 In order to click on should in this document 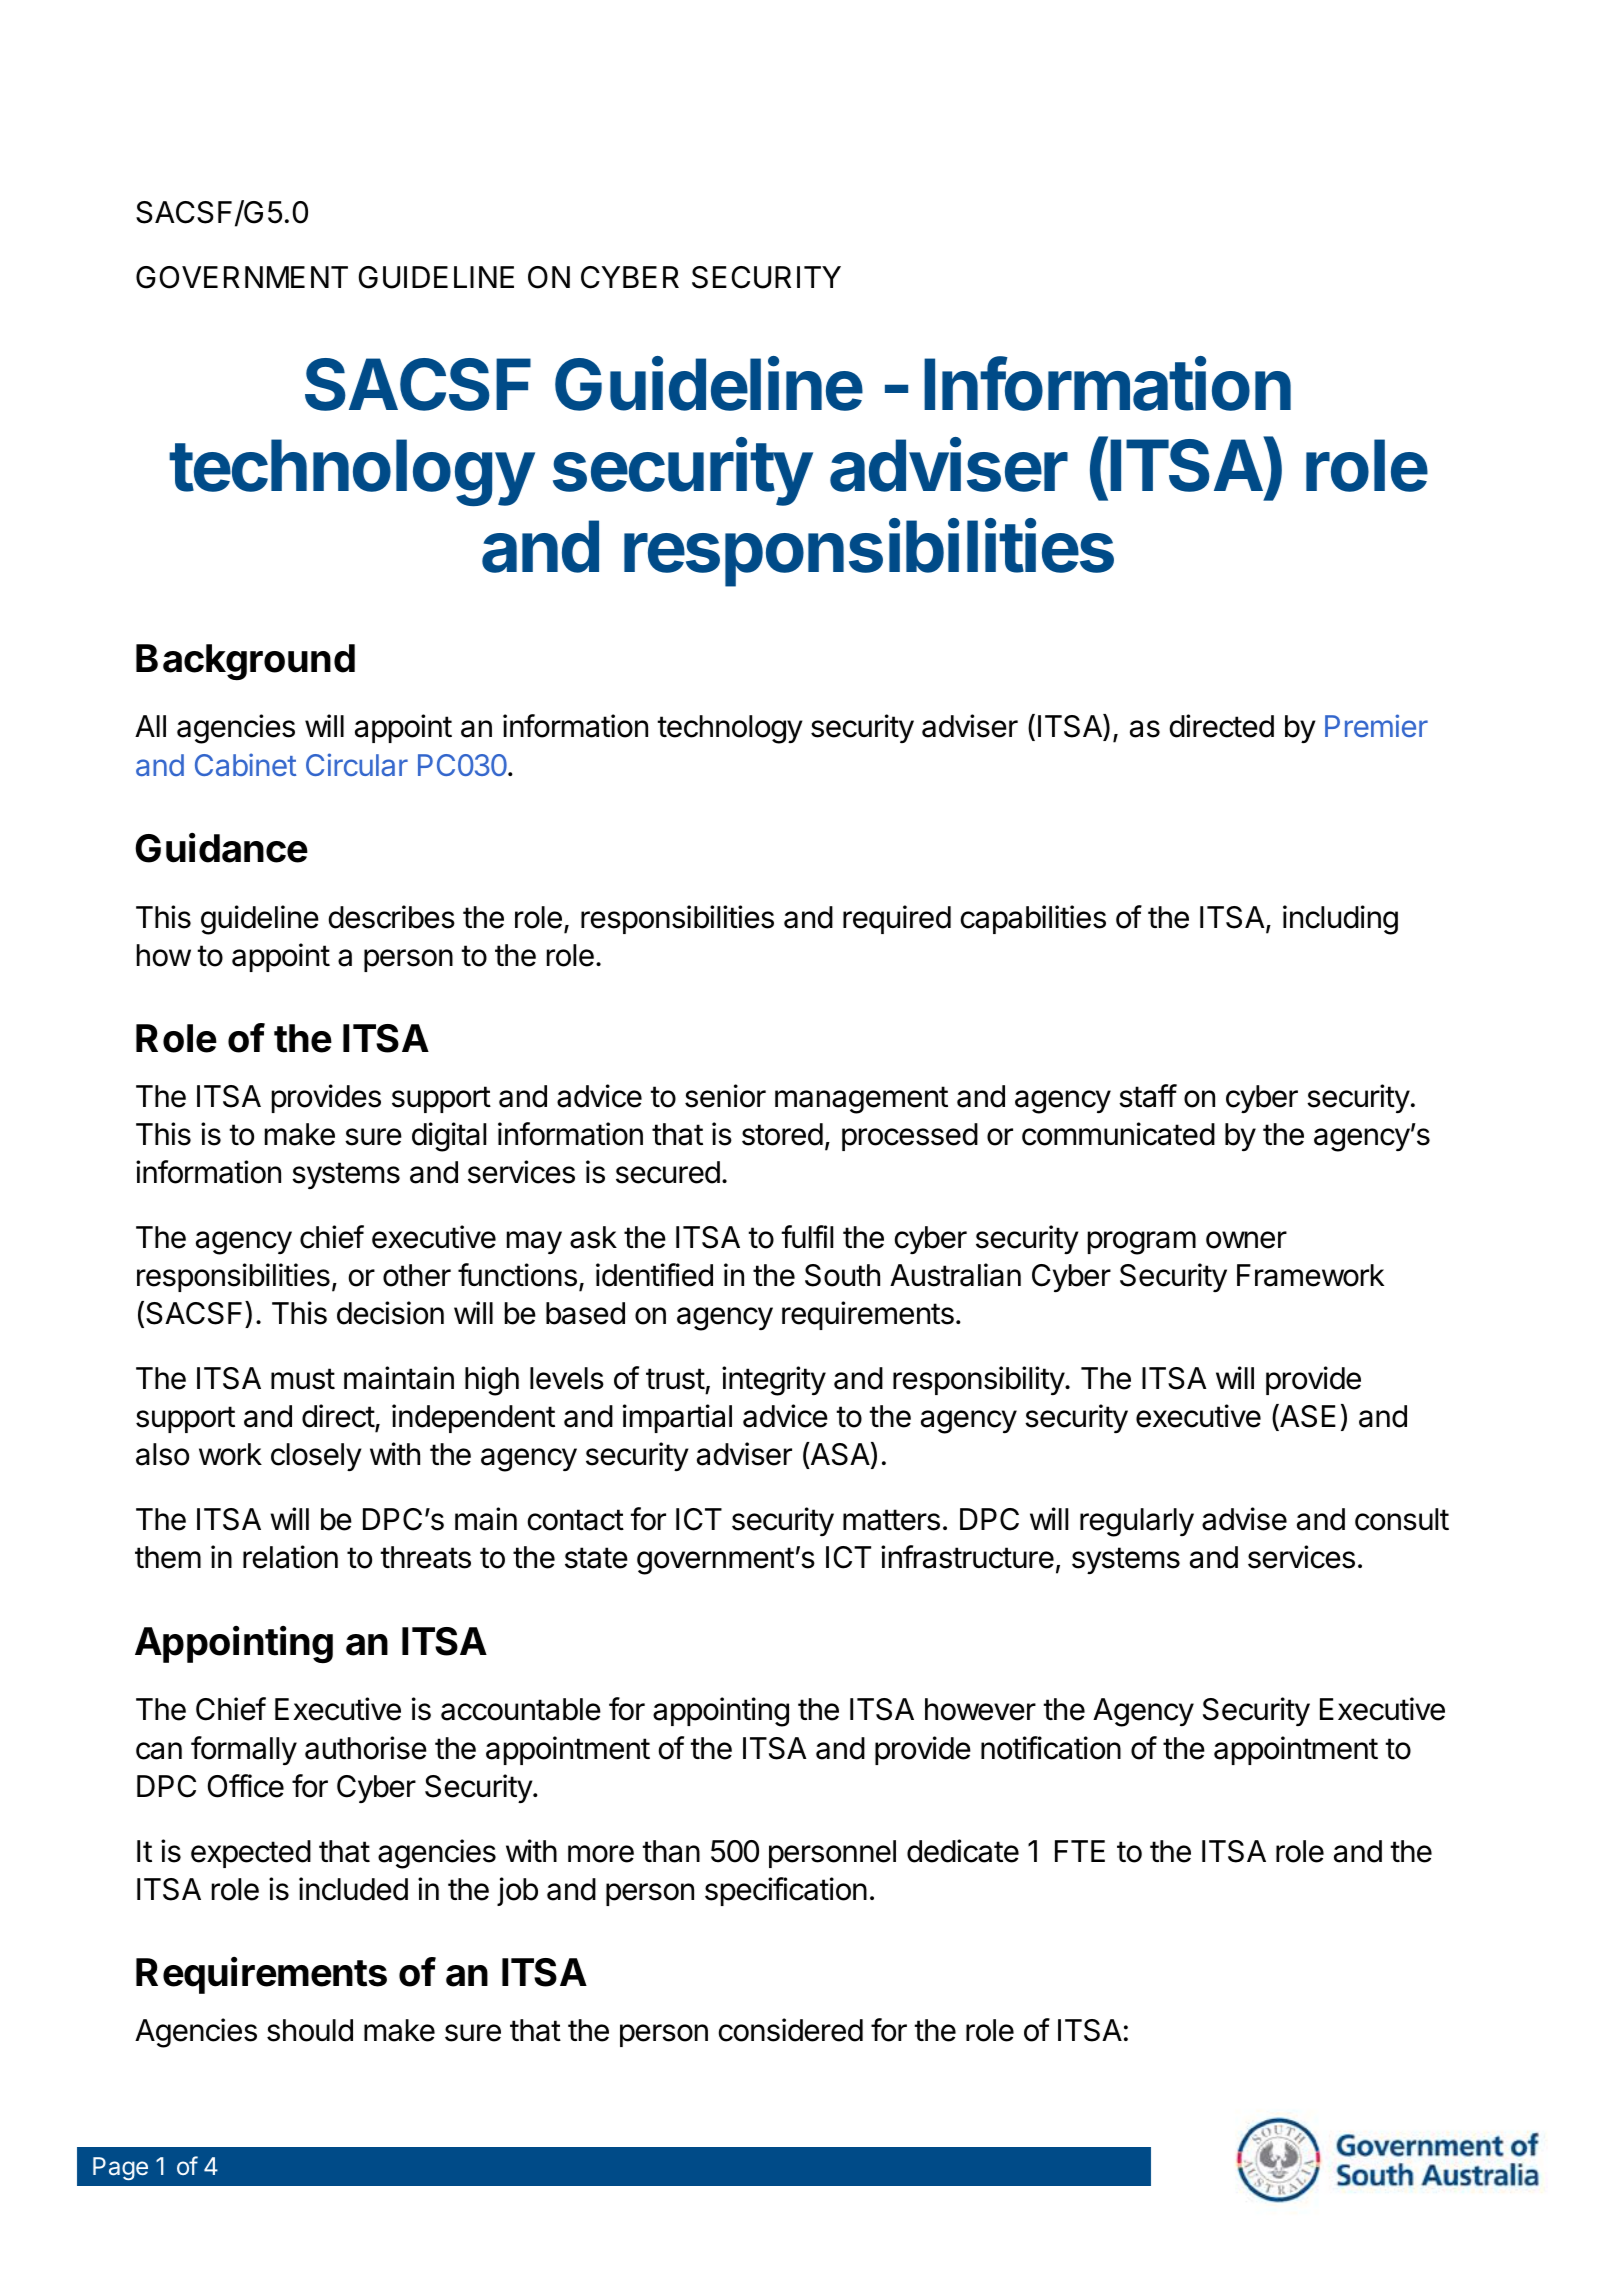, I will do `click(310, 2030)`.
